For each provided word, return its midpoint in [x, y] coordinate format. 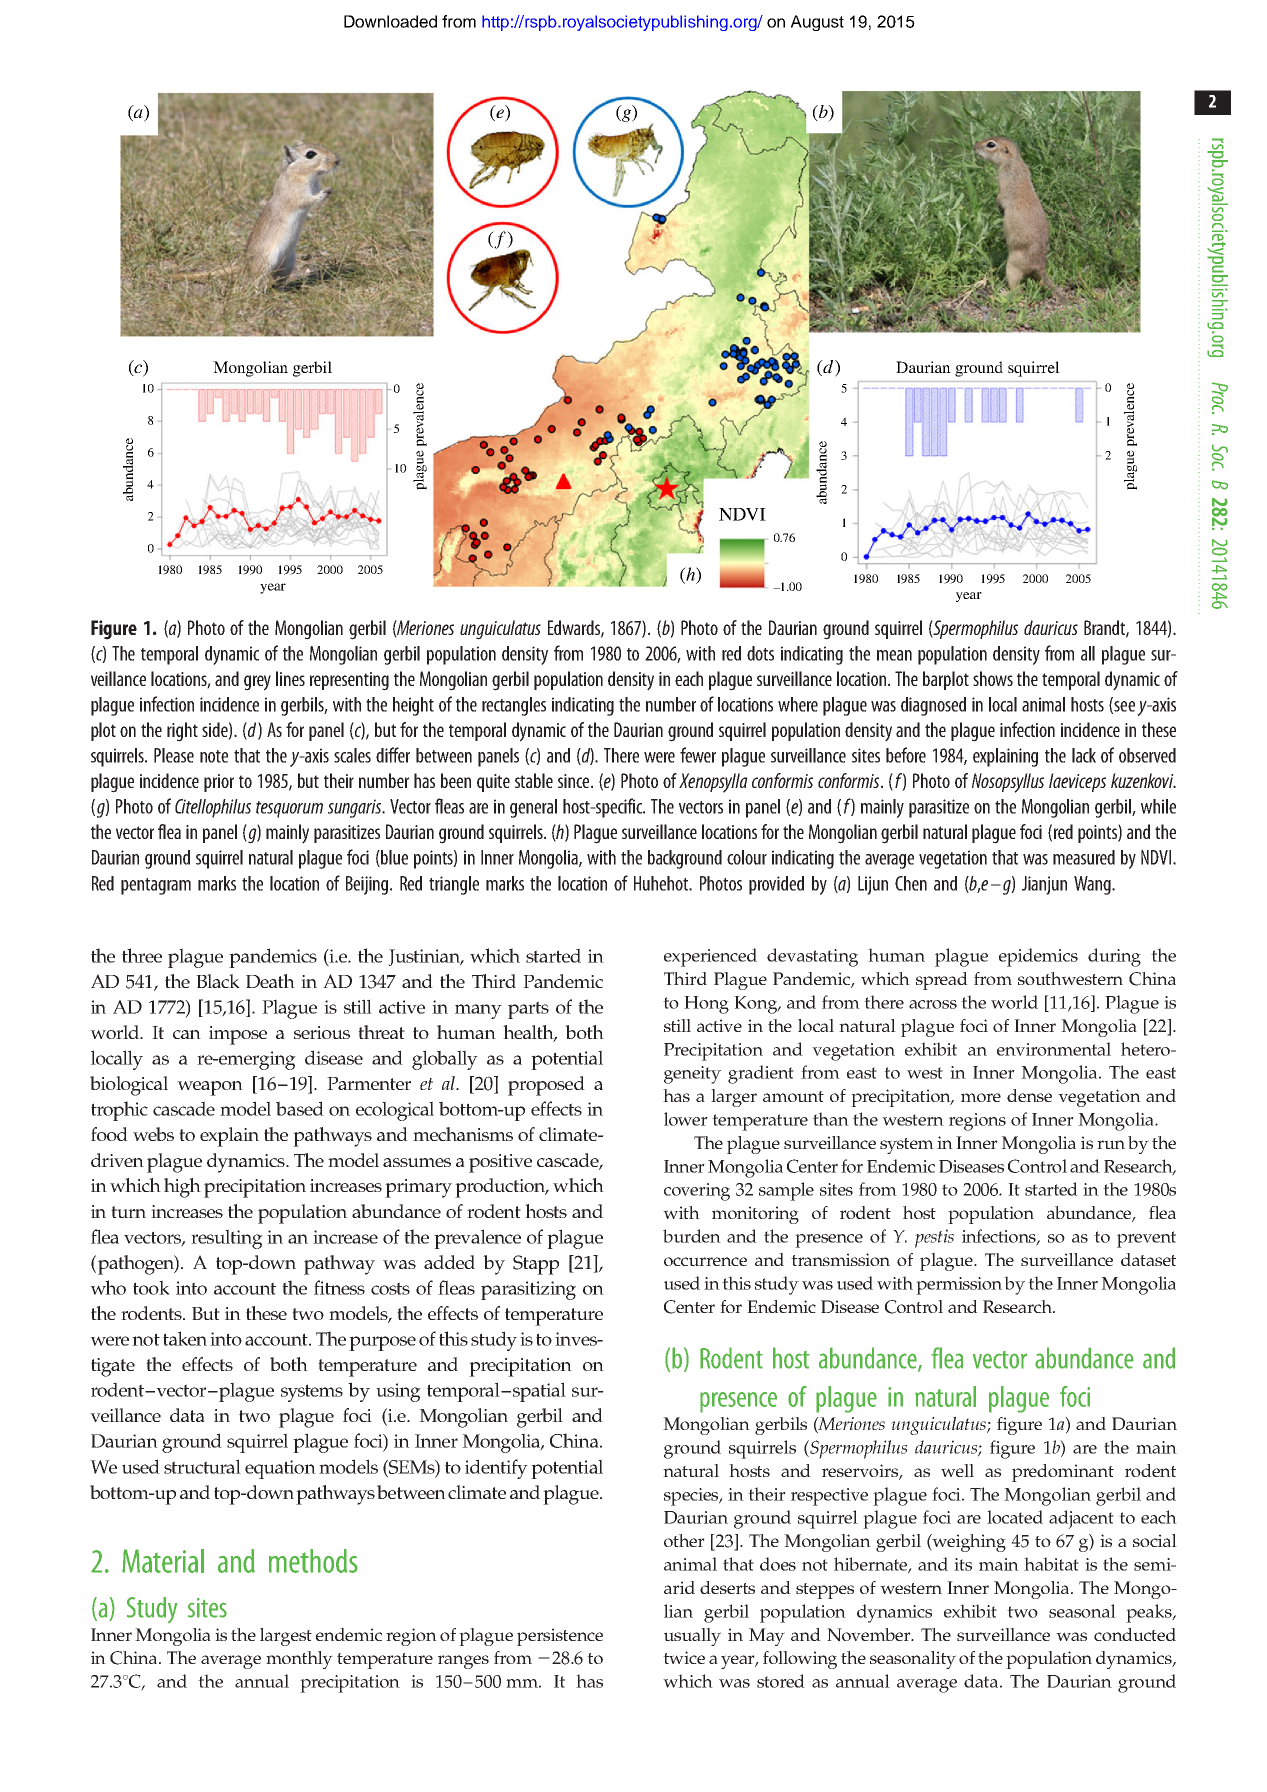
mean [894, 655]
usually [692, 1637]
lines [290, 678]
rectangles [514, 706]
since [575, 781]
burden [692, 1236]
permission [959, 1286]
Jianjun [1044, 885]
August [817, 23]
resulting [227, 1239]
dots [760, 653]
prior [219, 783]
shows [993, 678]
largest [286, 1637]
